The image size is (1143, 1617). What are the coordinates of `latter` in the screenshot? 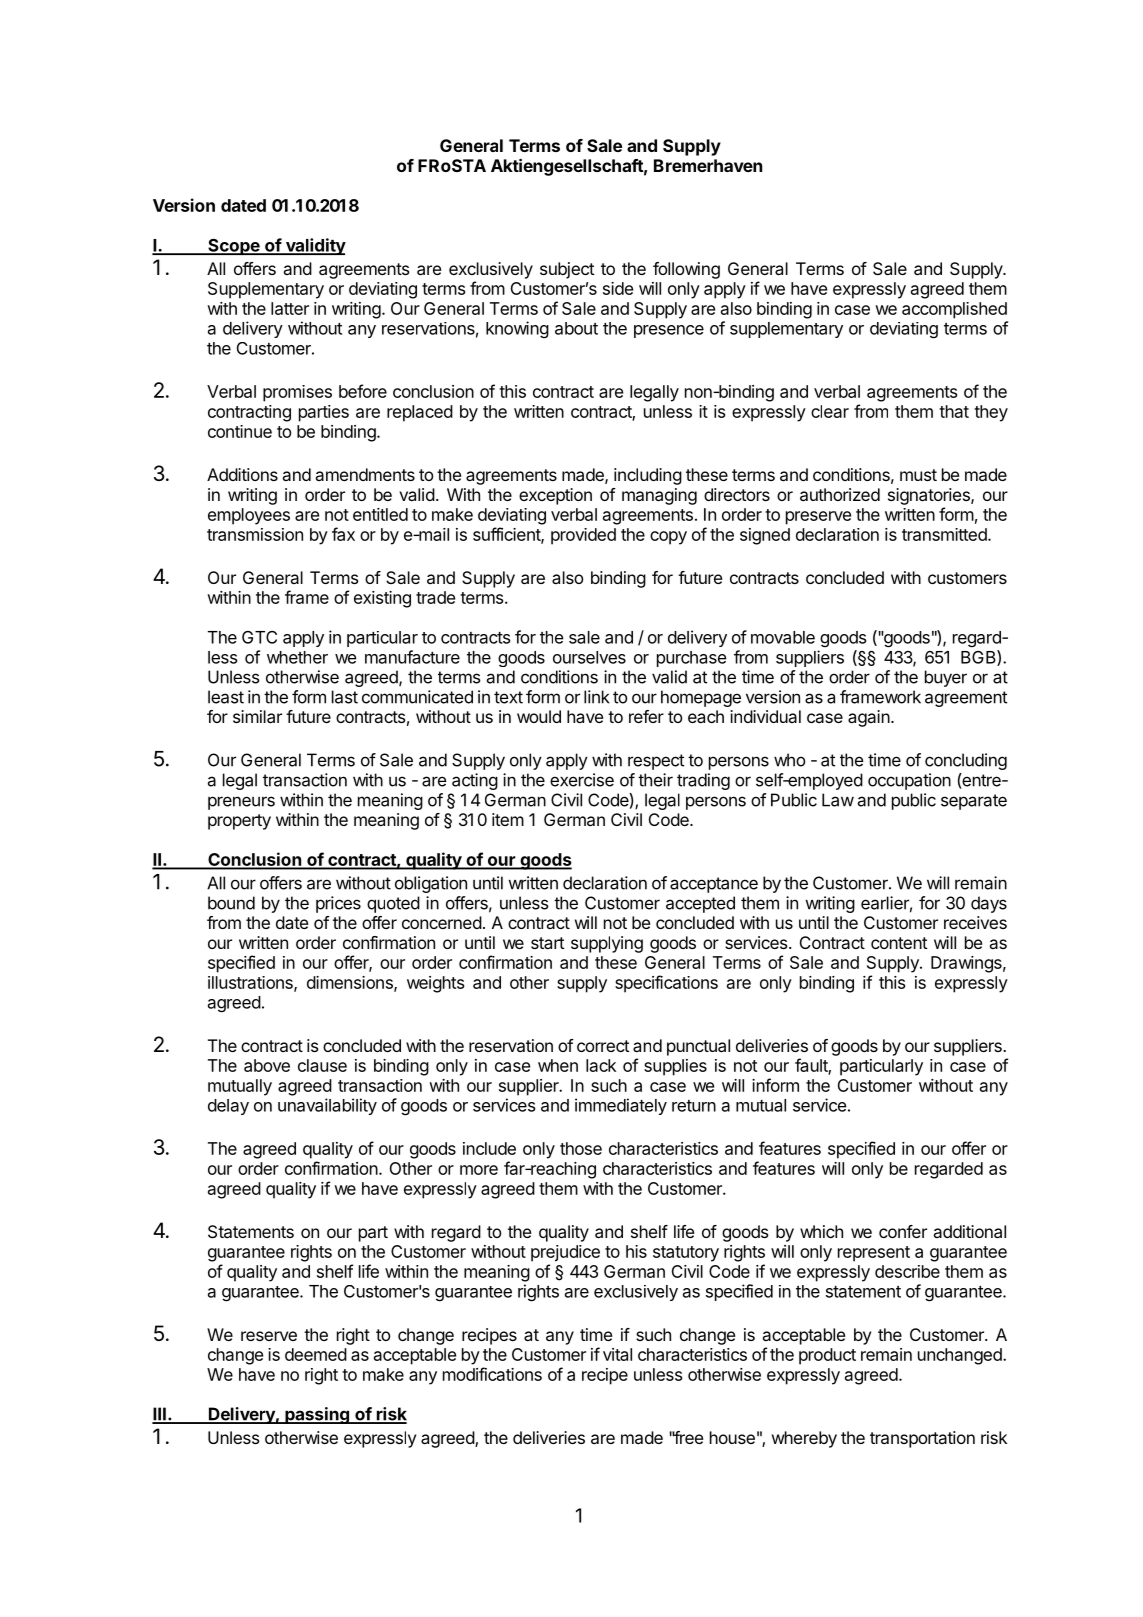 It's located at (290, 308).
